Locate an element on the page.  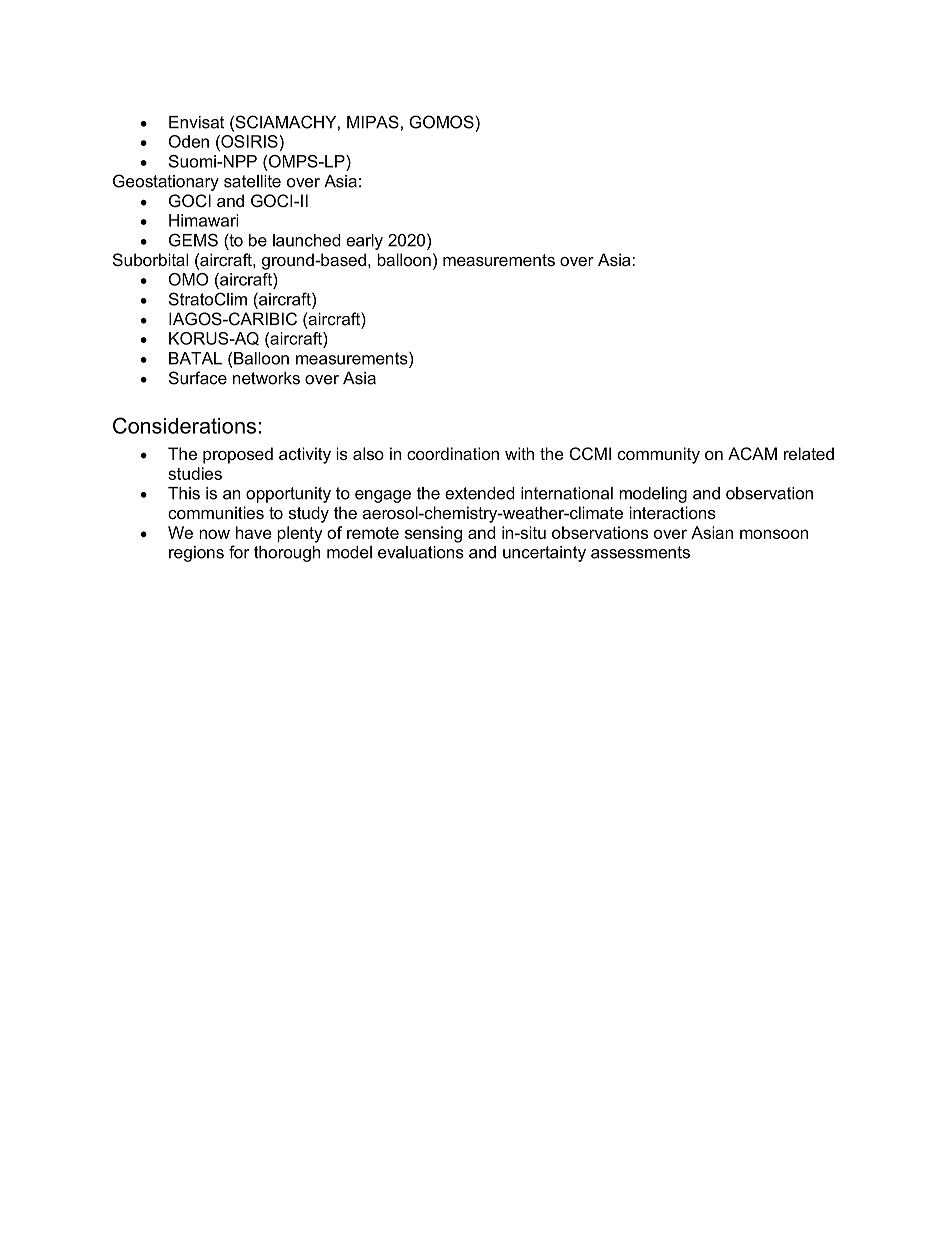
monsoon is located at coordinates (774, 534).
